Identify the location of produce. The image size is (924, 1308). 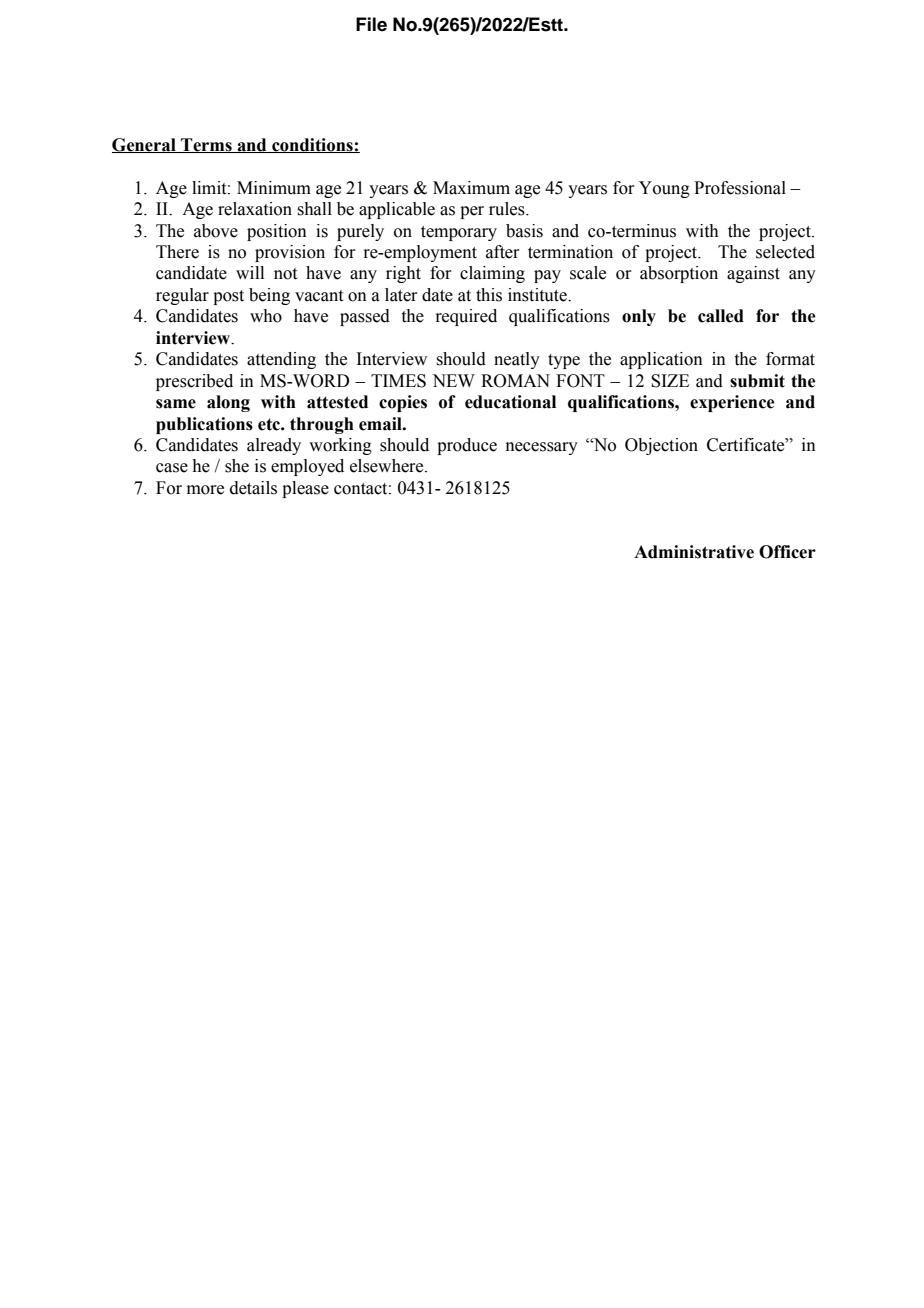
(467, 446).
